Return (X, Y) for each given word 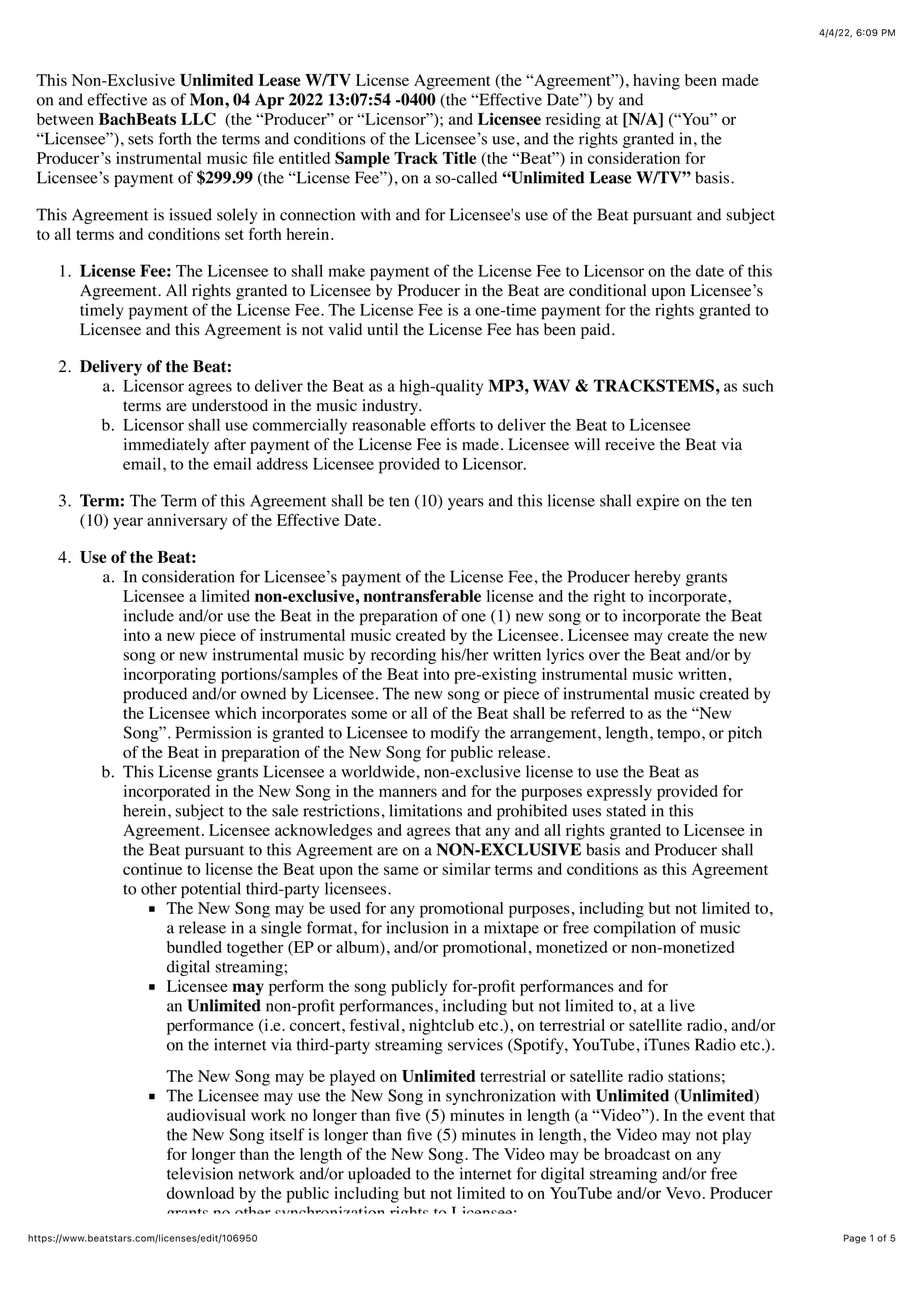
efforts (453, 424)
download (200, 1193)
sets (140, 139)
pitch (745, 734)
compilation (635, 929)
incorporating (170, 676)
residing (573, 121)
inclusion (417, 927)
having (656, 82)
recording (403, 656)
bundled (194, 947)
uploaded (379, 1175)
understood (230, 405)
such (758, 386)
